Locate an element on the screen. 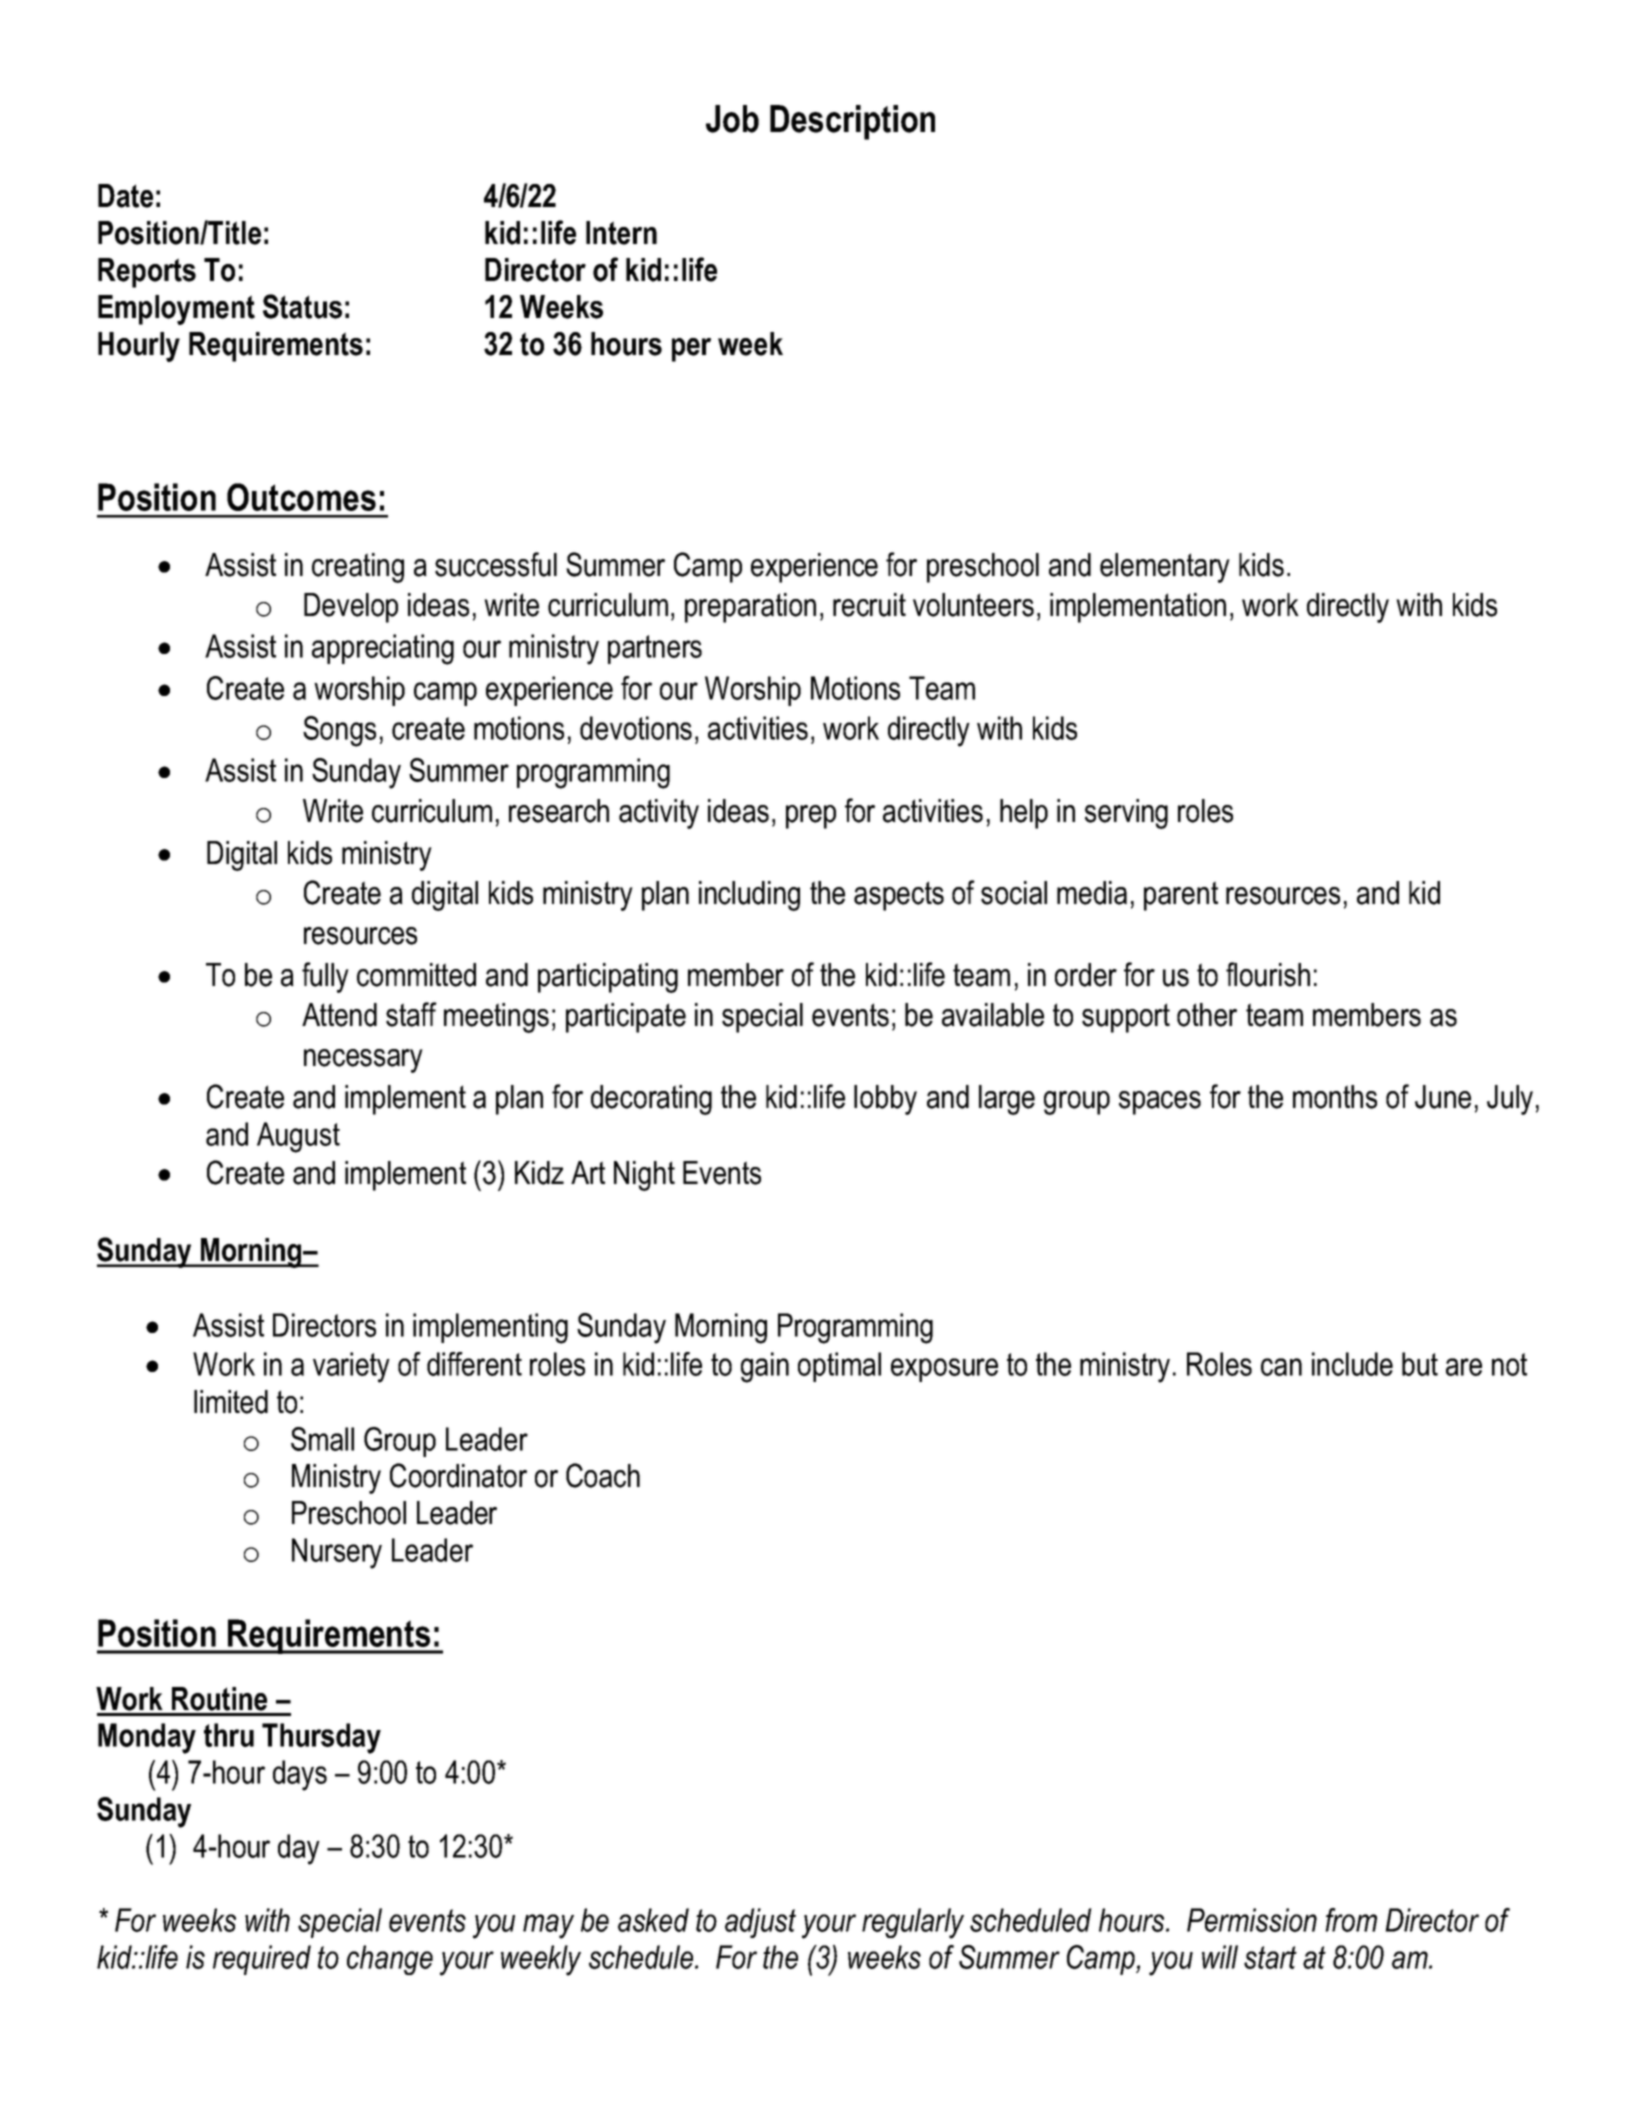 Image resolution: width=1644 pixels, height=2128 pixels. optimal is located at coordinates (839, 1367).
